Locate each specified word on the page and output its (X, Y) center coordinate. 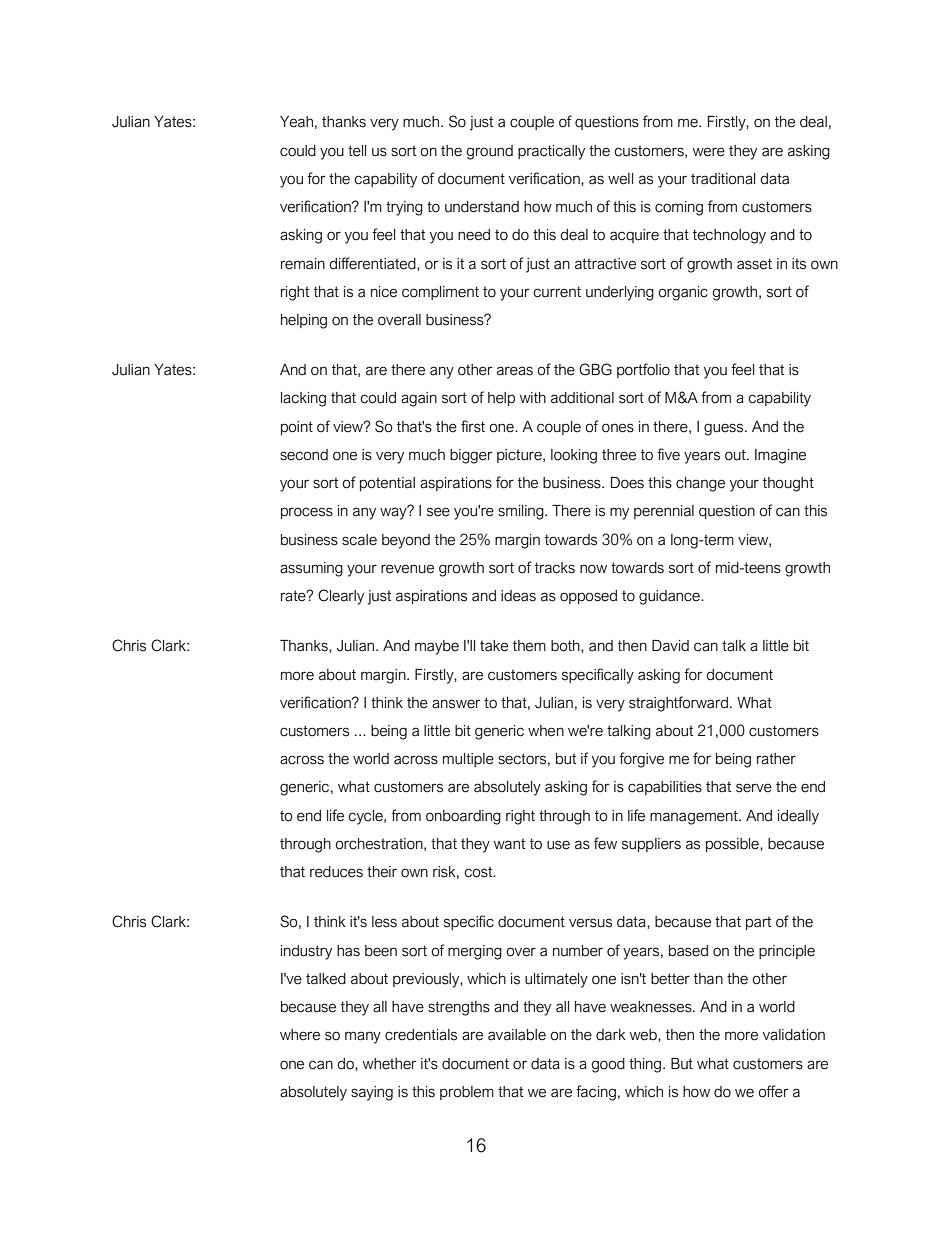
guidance (670, 597)
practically (551, 152)
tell (357, 151)
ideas (518, 596)
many (363, 1037)
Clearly (341, 597)
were (709, 152)
